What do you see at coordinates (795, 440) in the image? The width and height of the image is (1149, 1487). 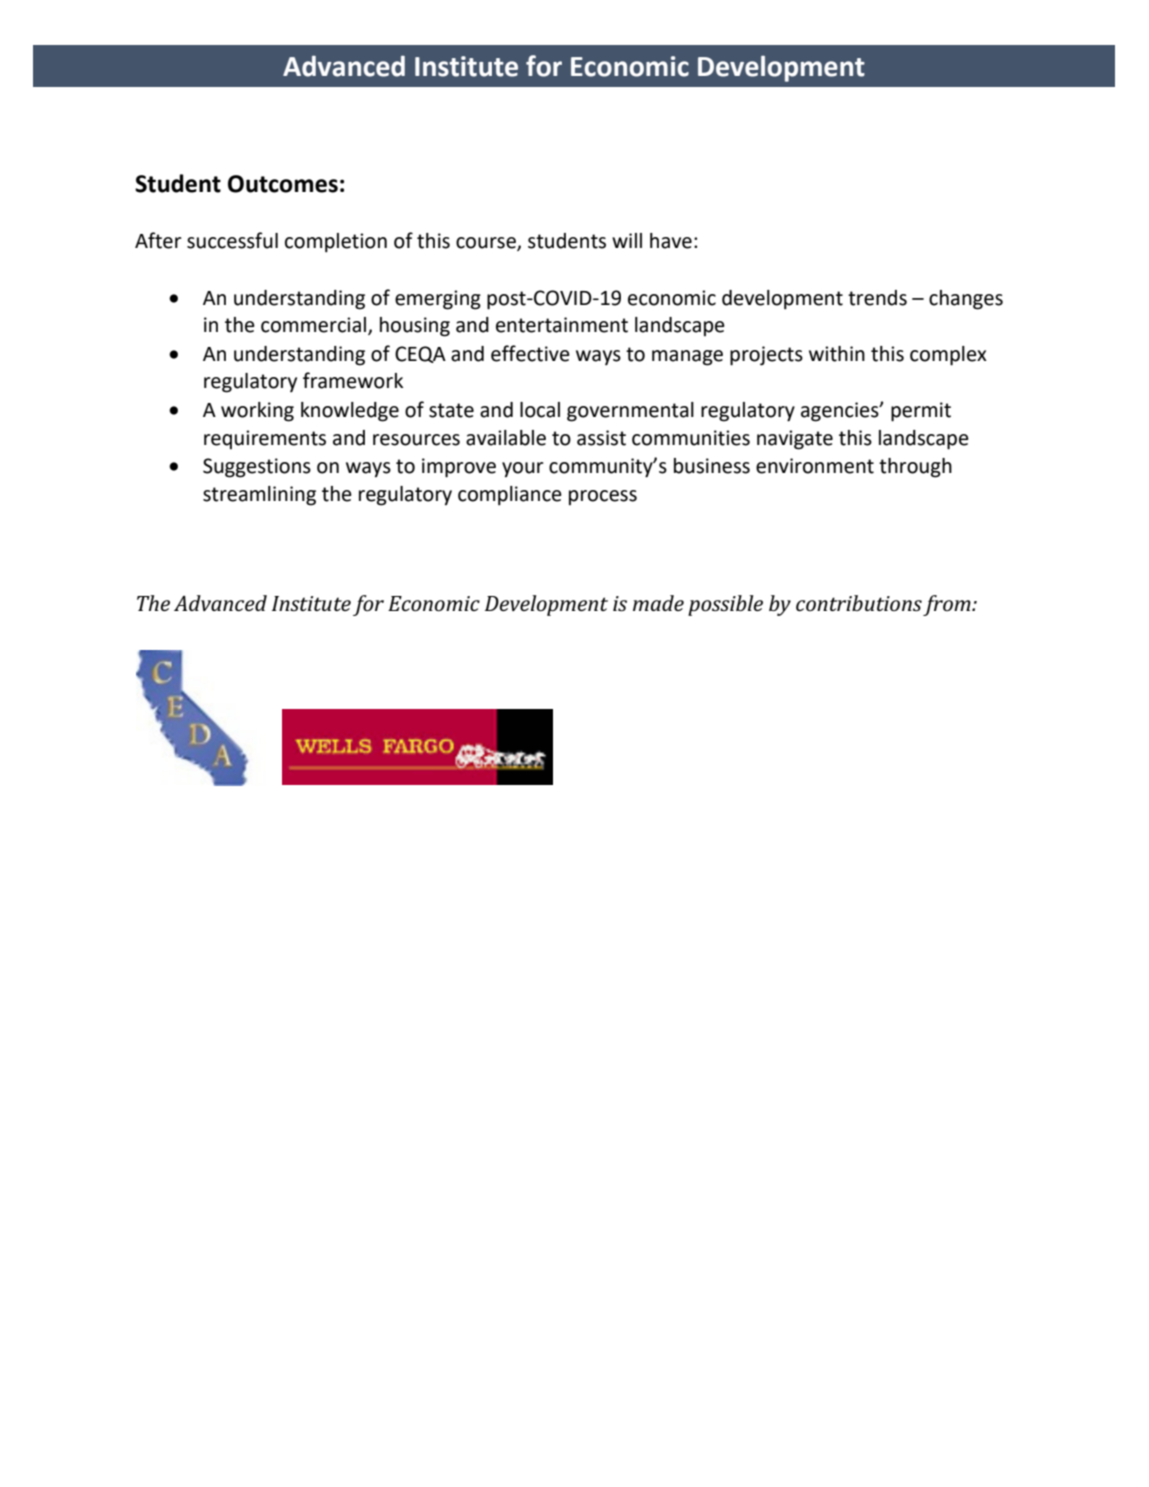 I see `navigate` at bounding box center [795, 440].
